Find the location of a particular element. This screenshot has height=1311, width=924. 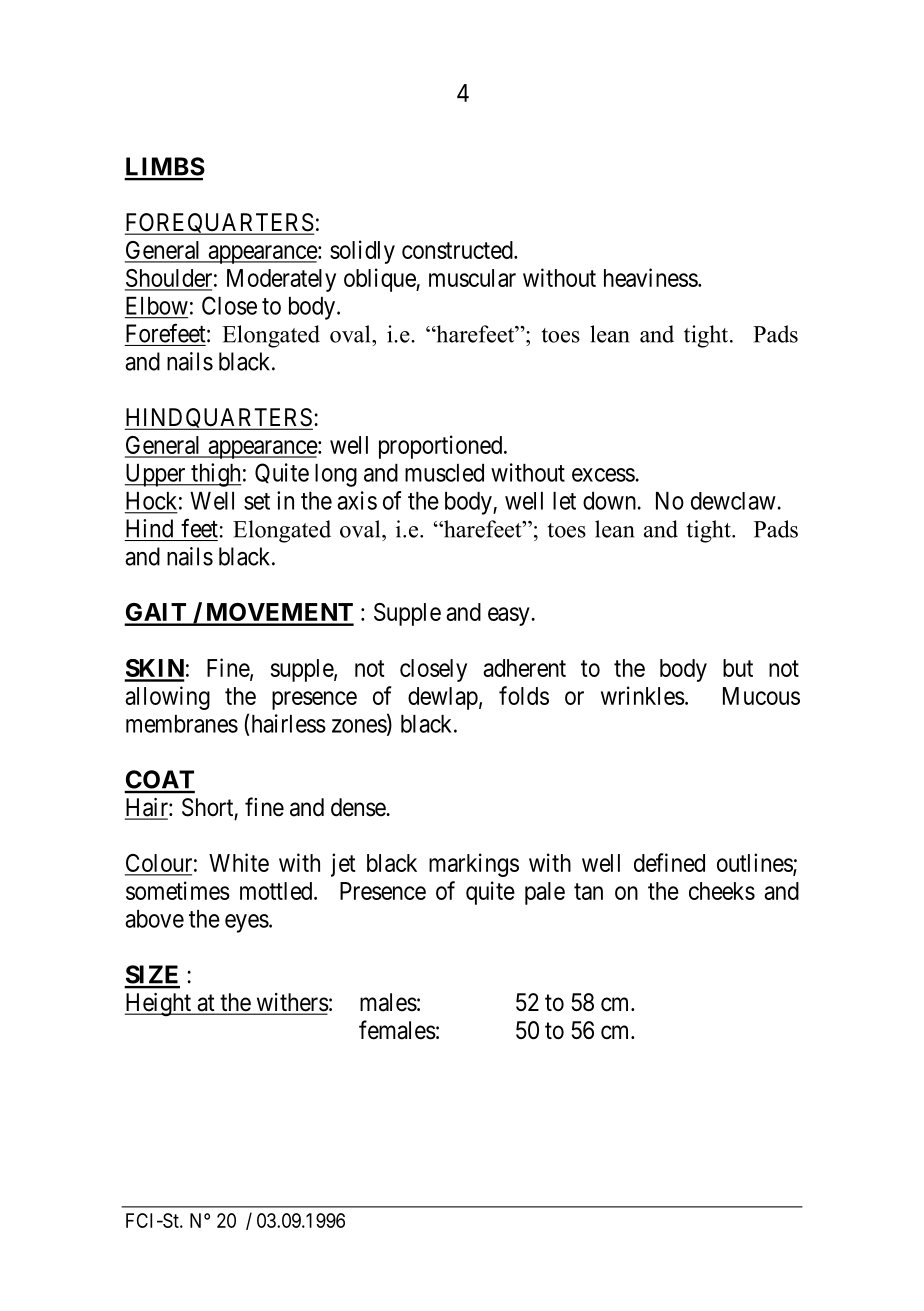

thigh is located at coordinates (215, 475).
